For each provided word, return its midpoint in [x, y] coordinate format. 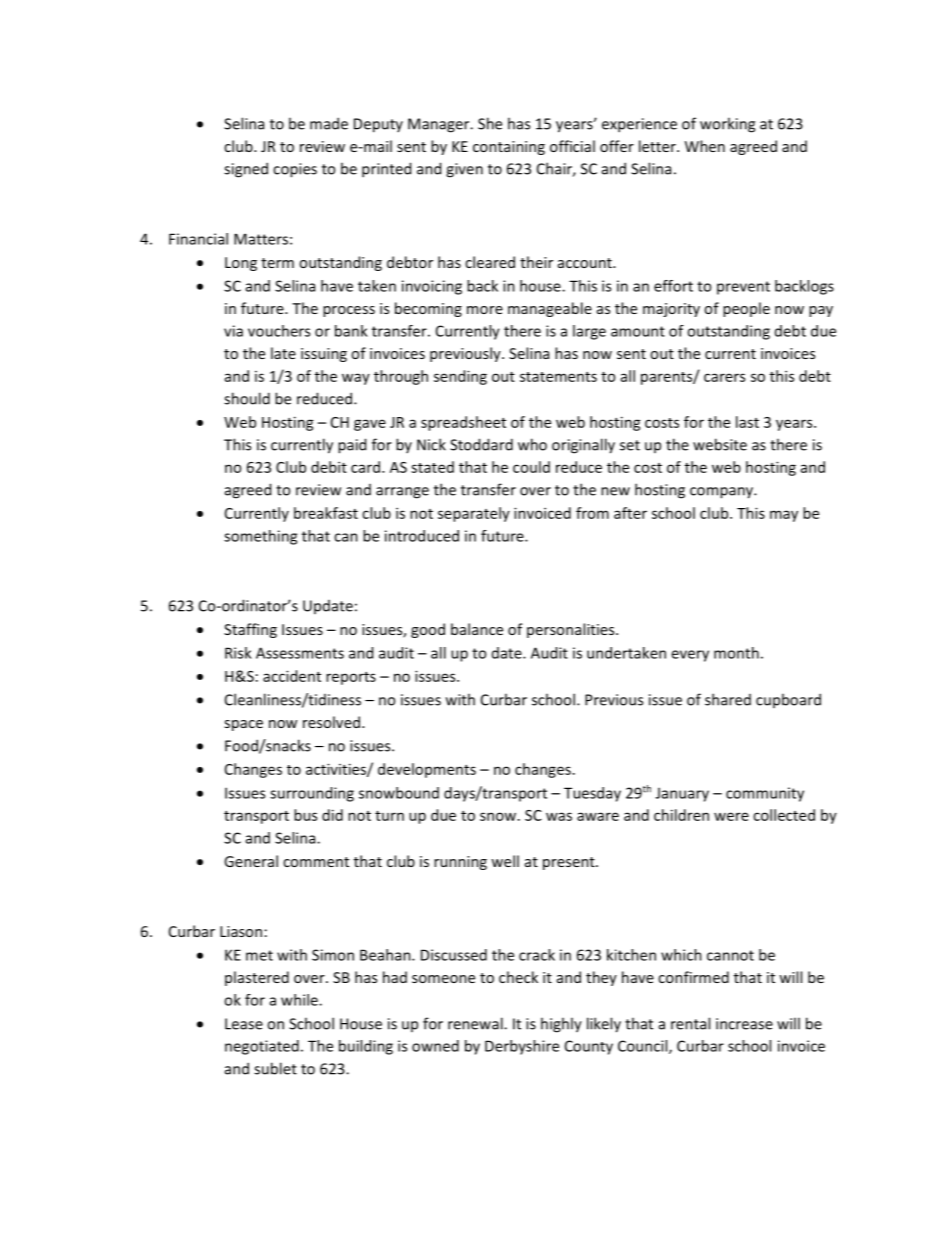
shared [728, 699]
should [247, 398]
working [727, 125]
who [532, 444]
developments [427, 770]
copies [295, 170]
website [720, 444]
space [243, 725]
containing [509, 148]
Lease [244, 1024]
